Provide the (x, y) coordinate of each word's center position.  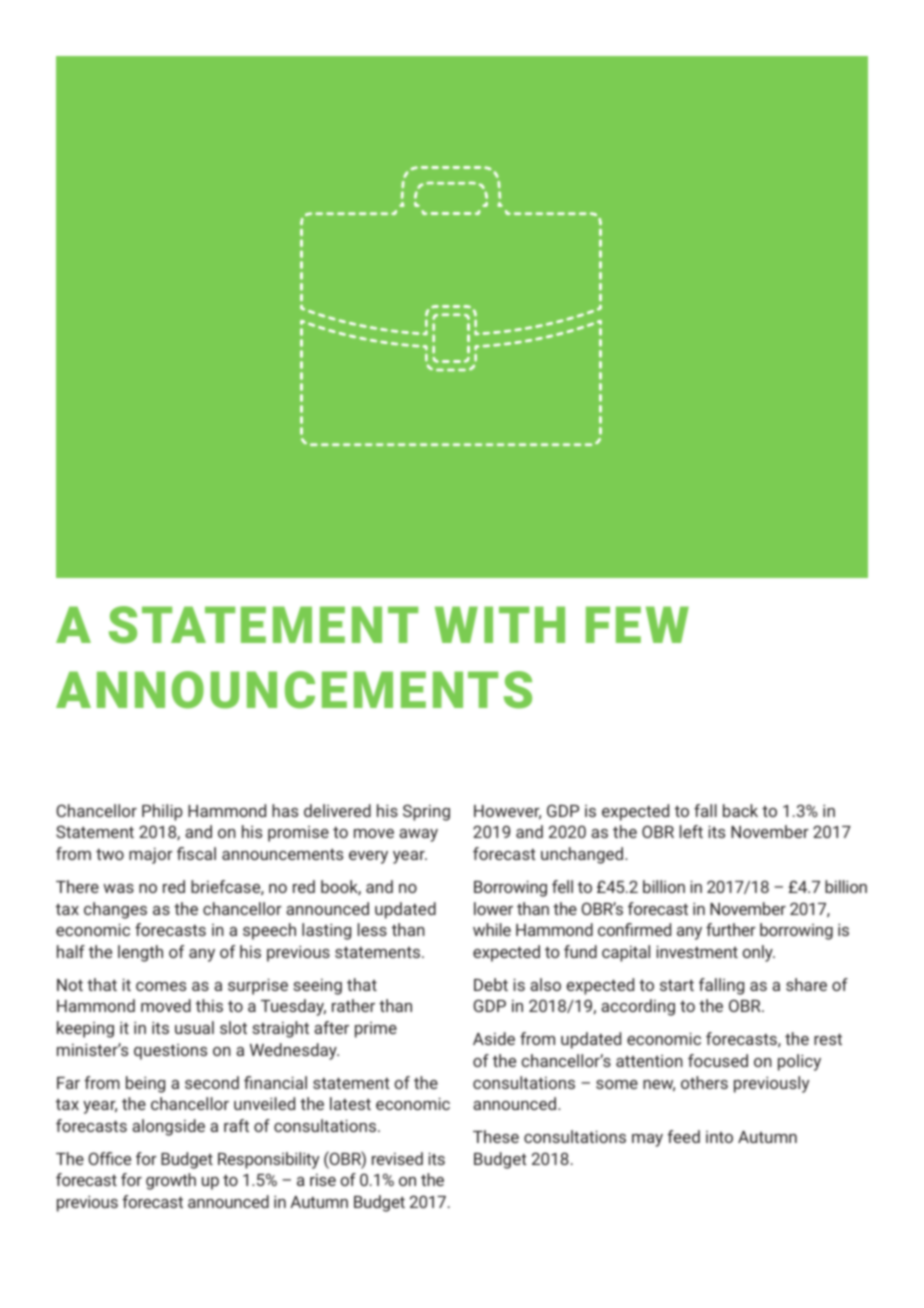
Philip (162, 812)
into (719, 1137)
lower (493, 908)
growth (171, 1181)
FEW (637, 624)
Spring (426, 812)
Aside (494, 1038)
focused (718, 1060)
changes (115, 910)
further (731, 929)
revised (397, 1158)
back (740, 810)
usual (194, 1027)
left (691, 831)
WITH (500, 624)
